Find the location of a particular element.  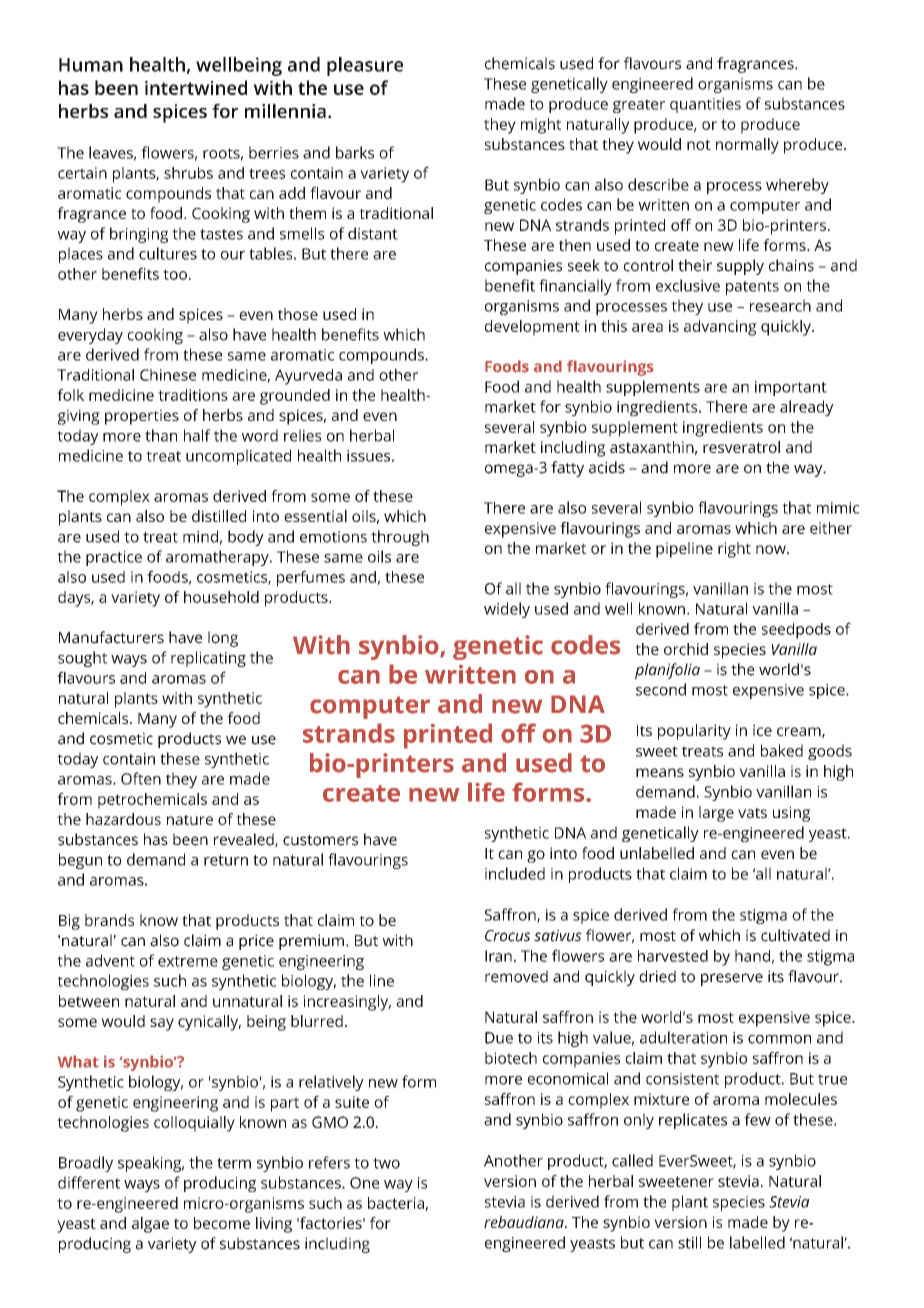

development is located at coordinates (532, 328).
